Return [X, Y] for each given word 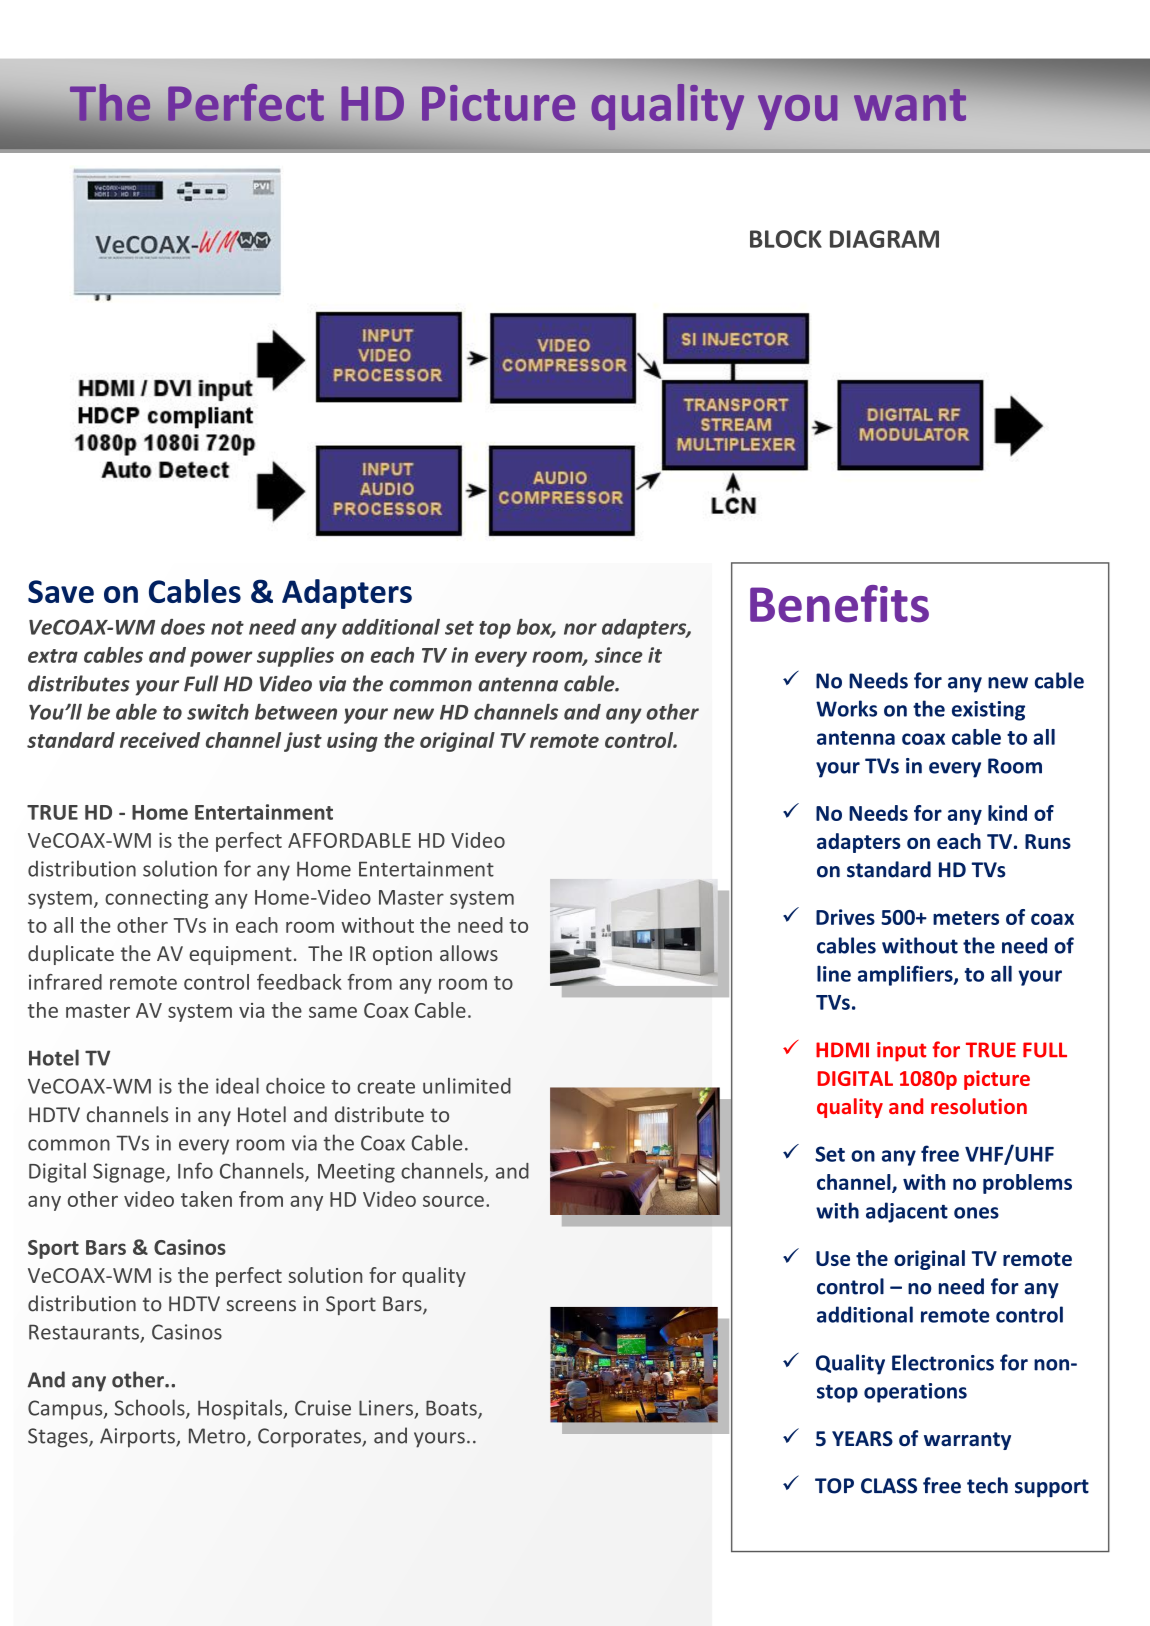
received [160, 740]
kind [1007, 813]
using [352, 742]
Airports [138, 1438]
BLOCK [786, 239]
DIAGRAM [884, 239]
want [910, 105]
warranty [967, 1441]
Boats [452, 1409]
